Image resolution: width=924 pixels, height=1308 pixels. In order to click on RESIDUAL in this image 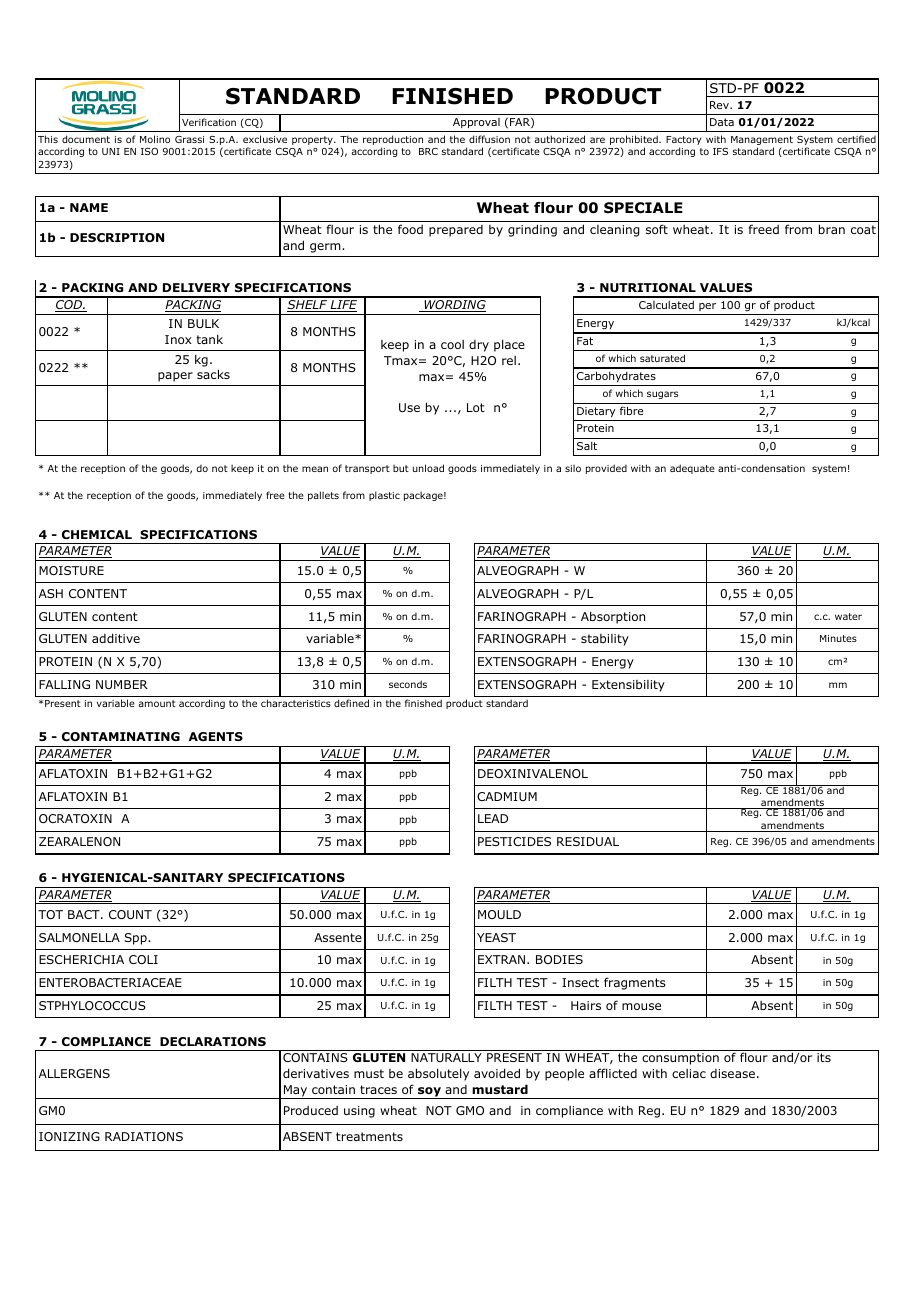, I will do `click(588, 841)`.
